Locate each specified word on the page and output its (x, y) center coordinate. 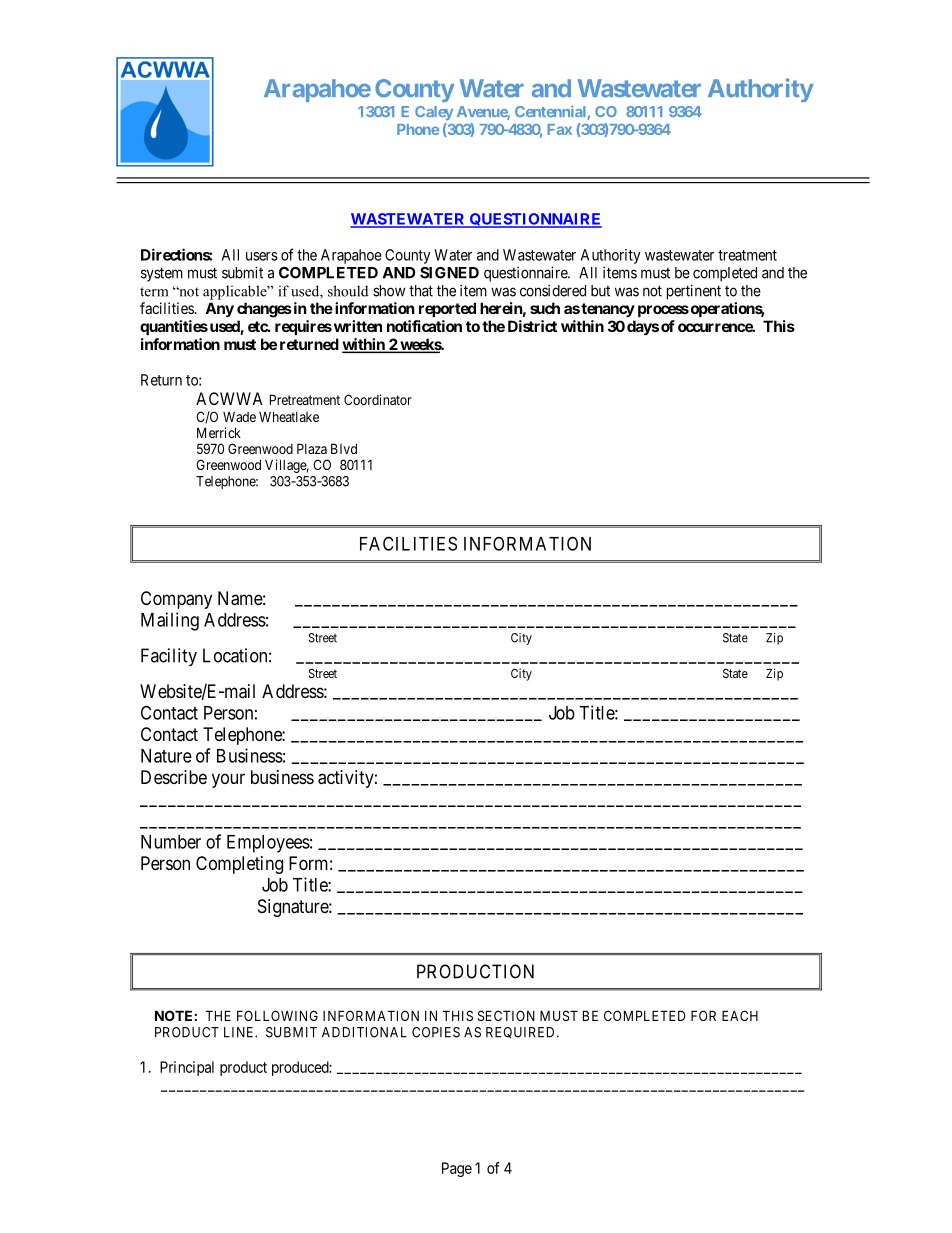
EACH (740, 1015)
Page (457, 1169)
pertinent (694, 292)
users (262, 256)
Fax (559, 129)
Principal (187, 1068)
